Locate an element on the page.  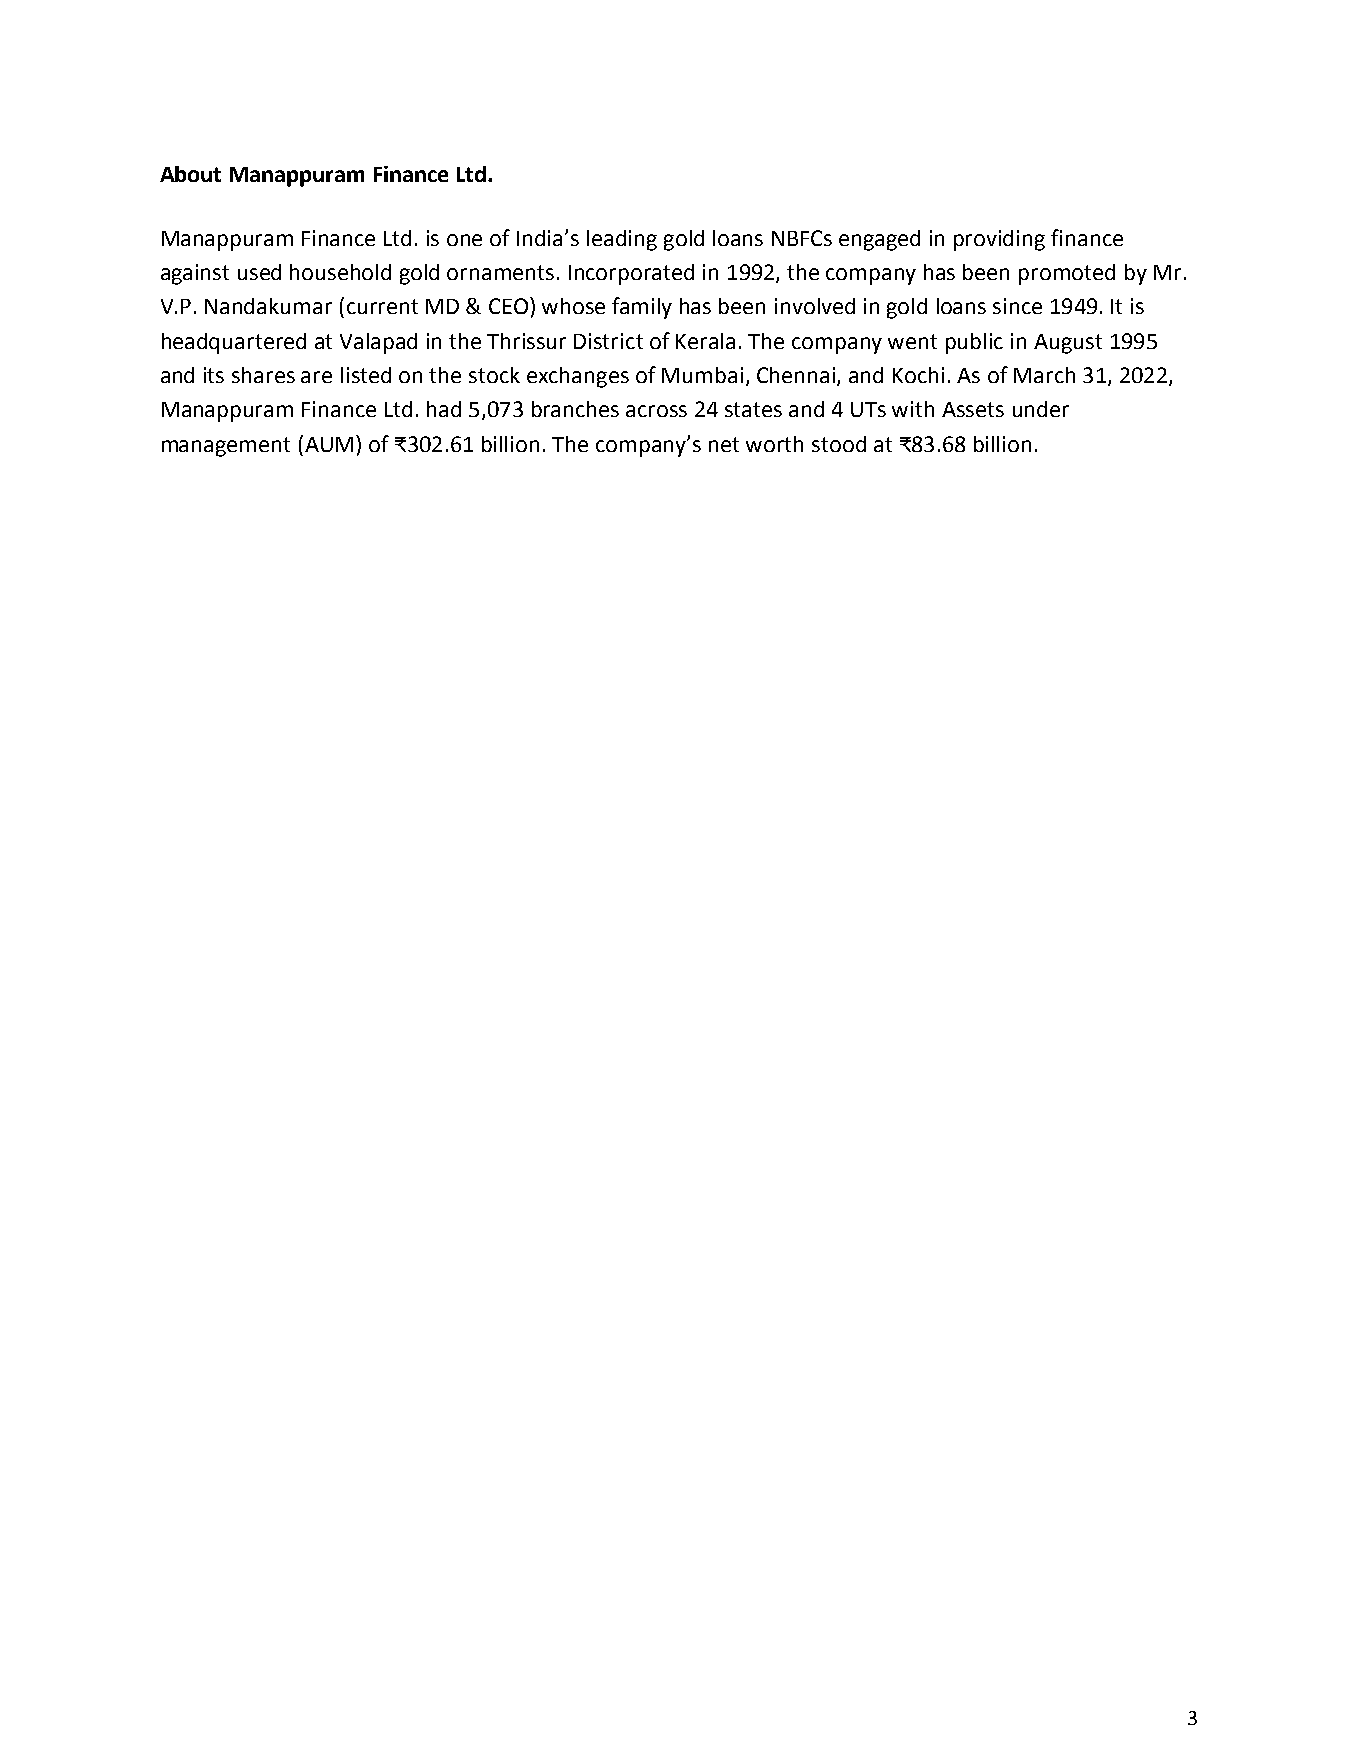
since is located at coordinates (1017, 306).
